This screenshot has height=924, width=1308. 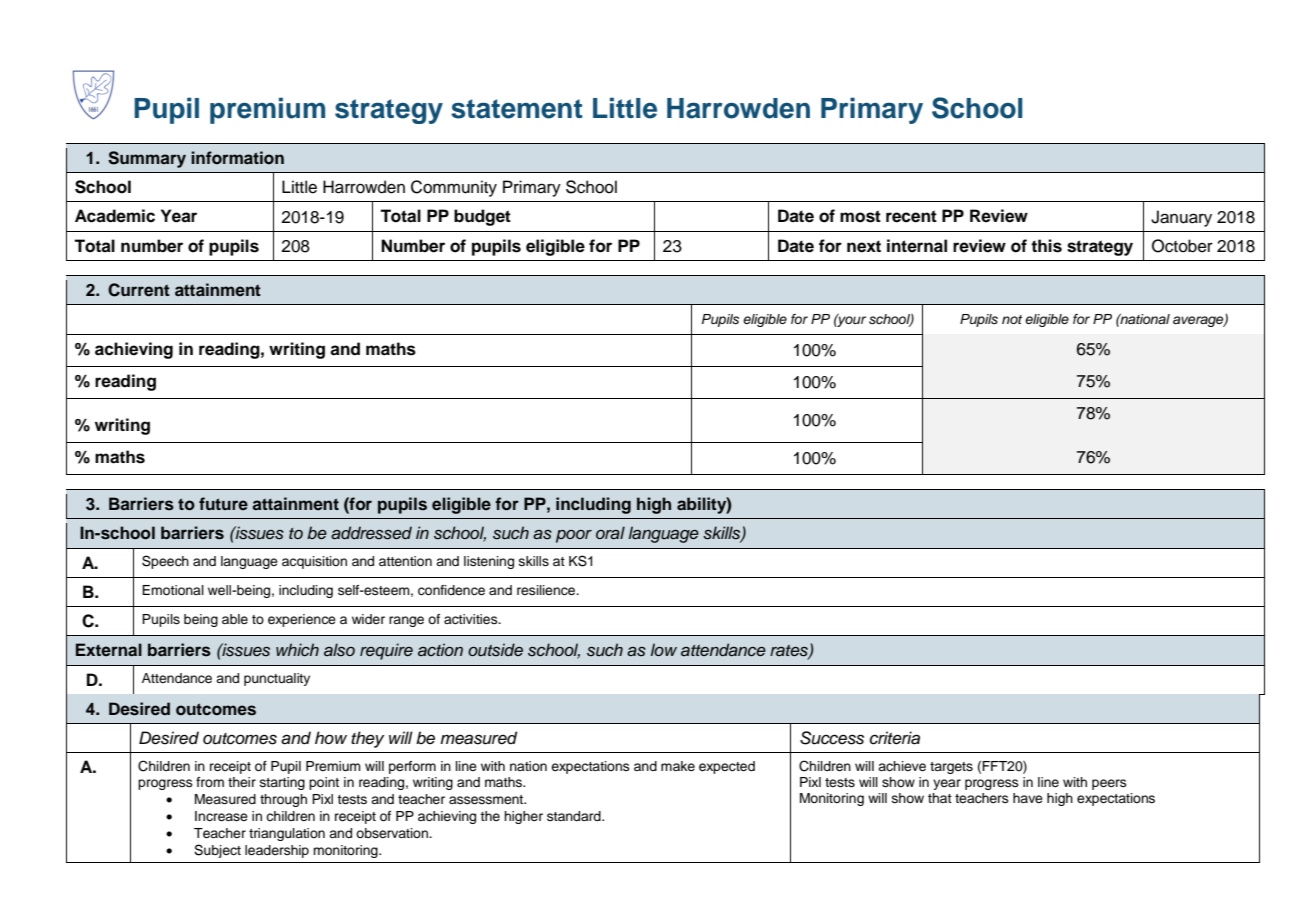 I want to click on future, so click(x=223, y=503).
